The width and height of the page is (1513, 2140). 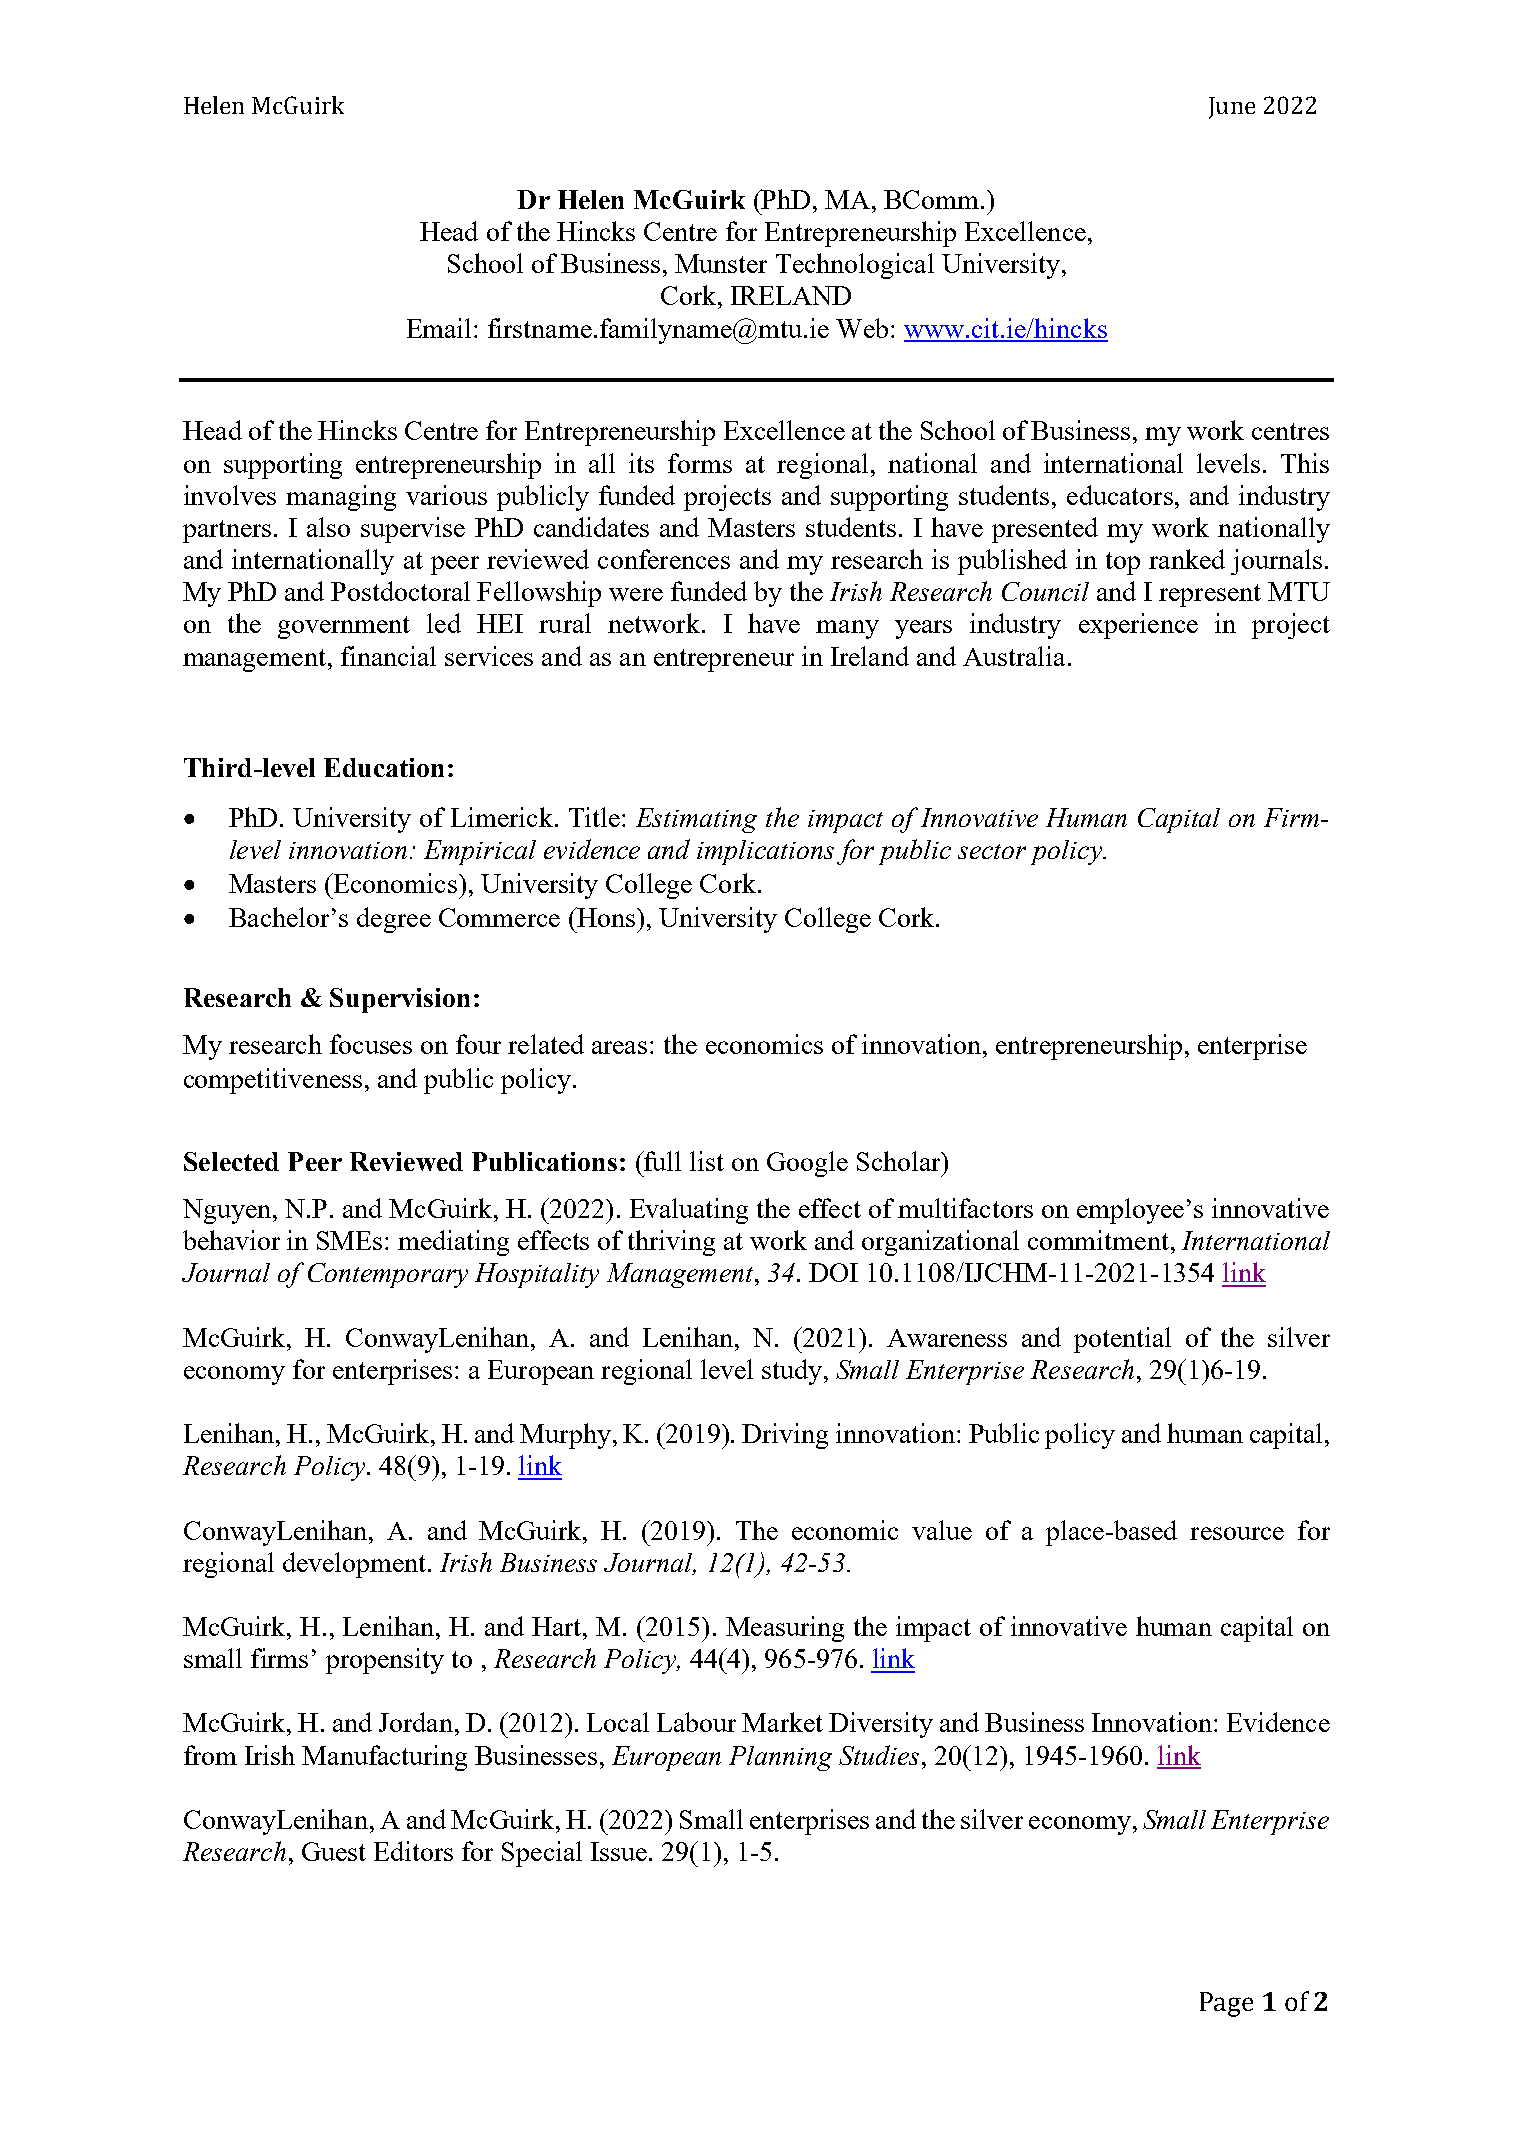 I want to click on Munster, so click(x=721, y=263).
